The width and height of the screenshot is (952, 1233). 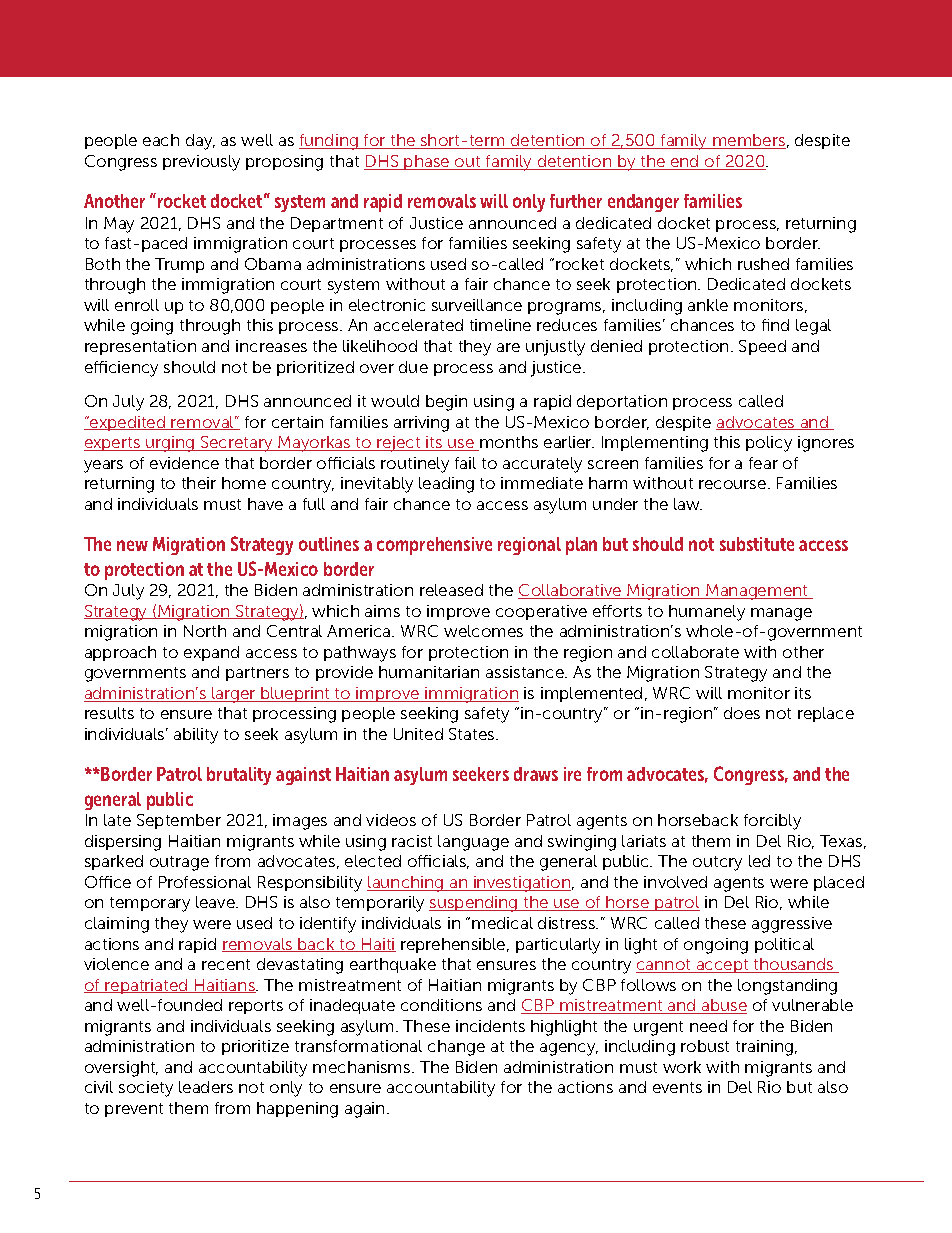 I want to click on welcomes, so click(x=483, y=631).
